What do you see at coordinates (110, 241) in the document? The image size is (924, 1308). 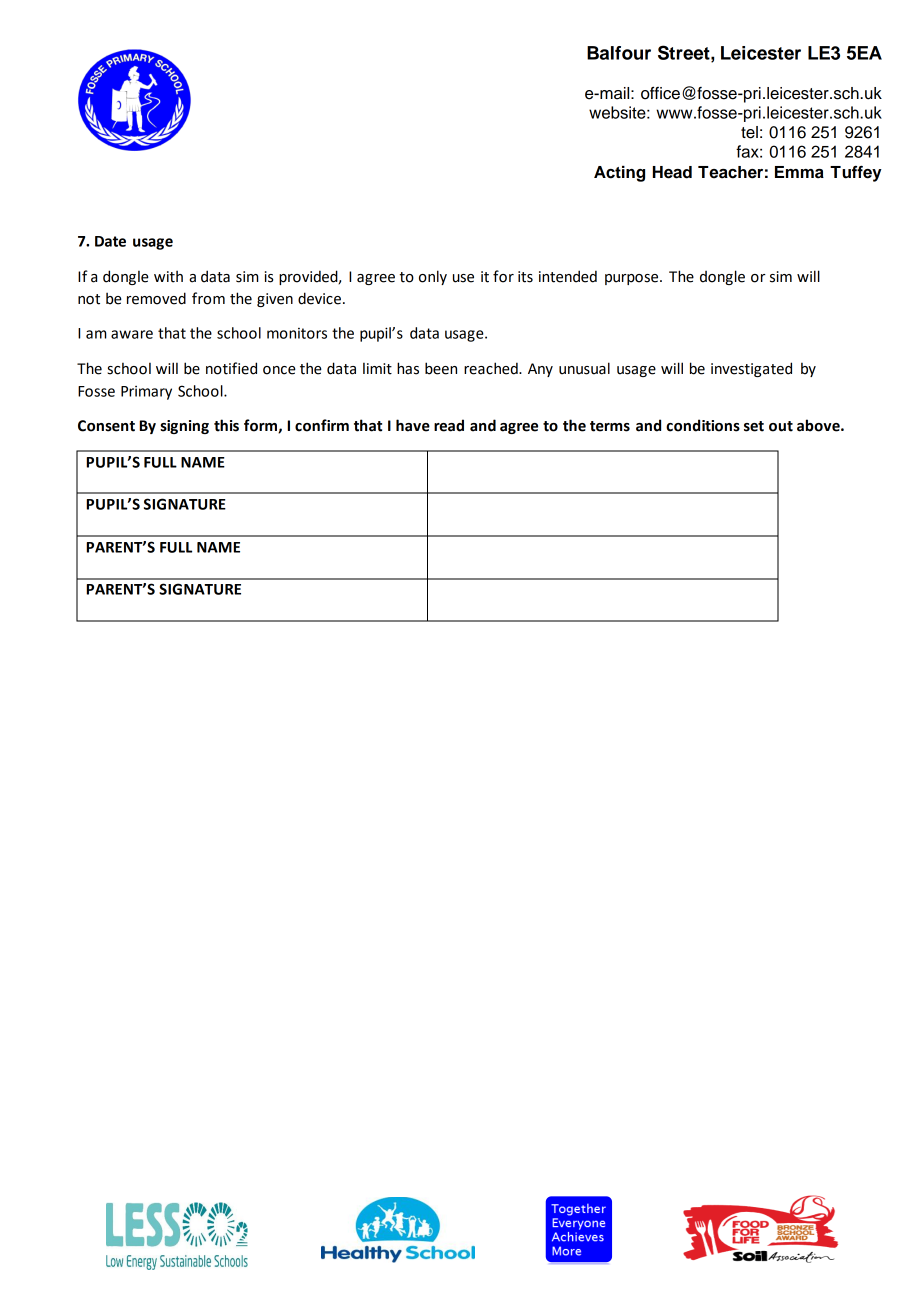 I see `Date` at bounding box center [110, 241].
